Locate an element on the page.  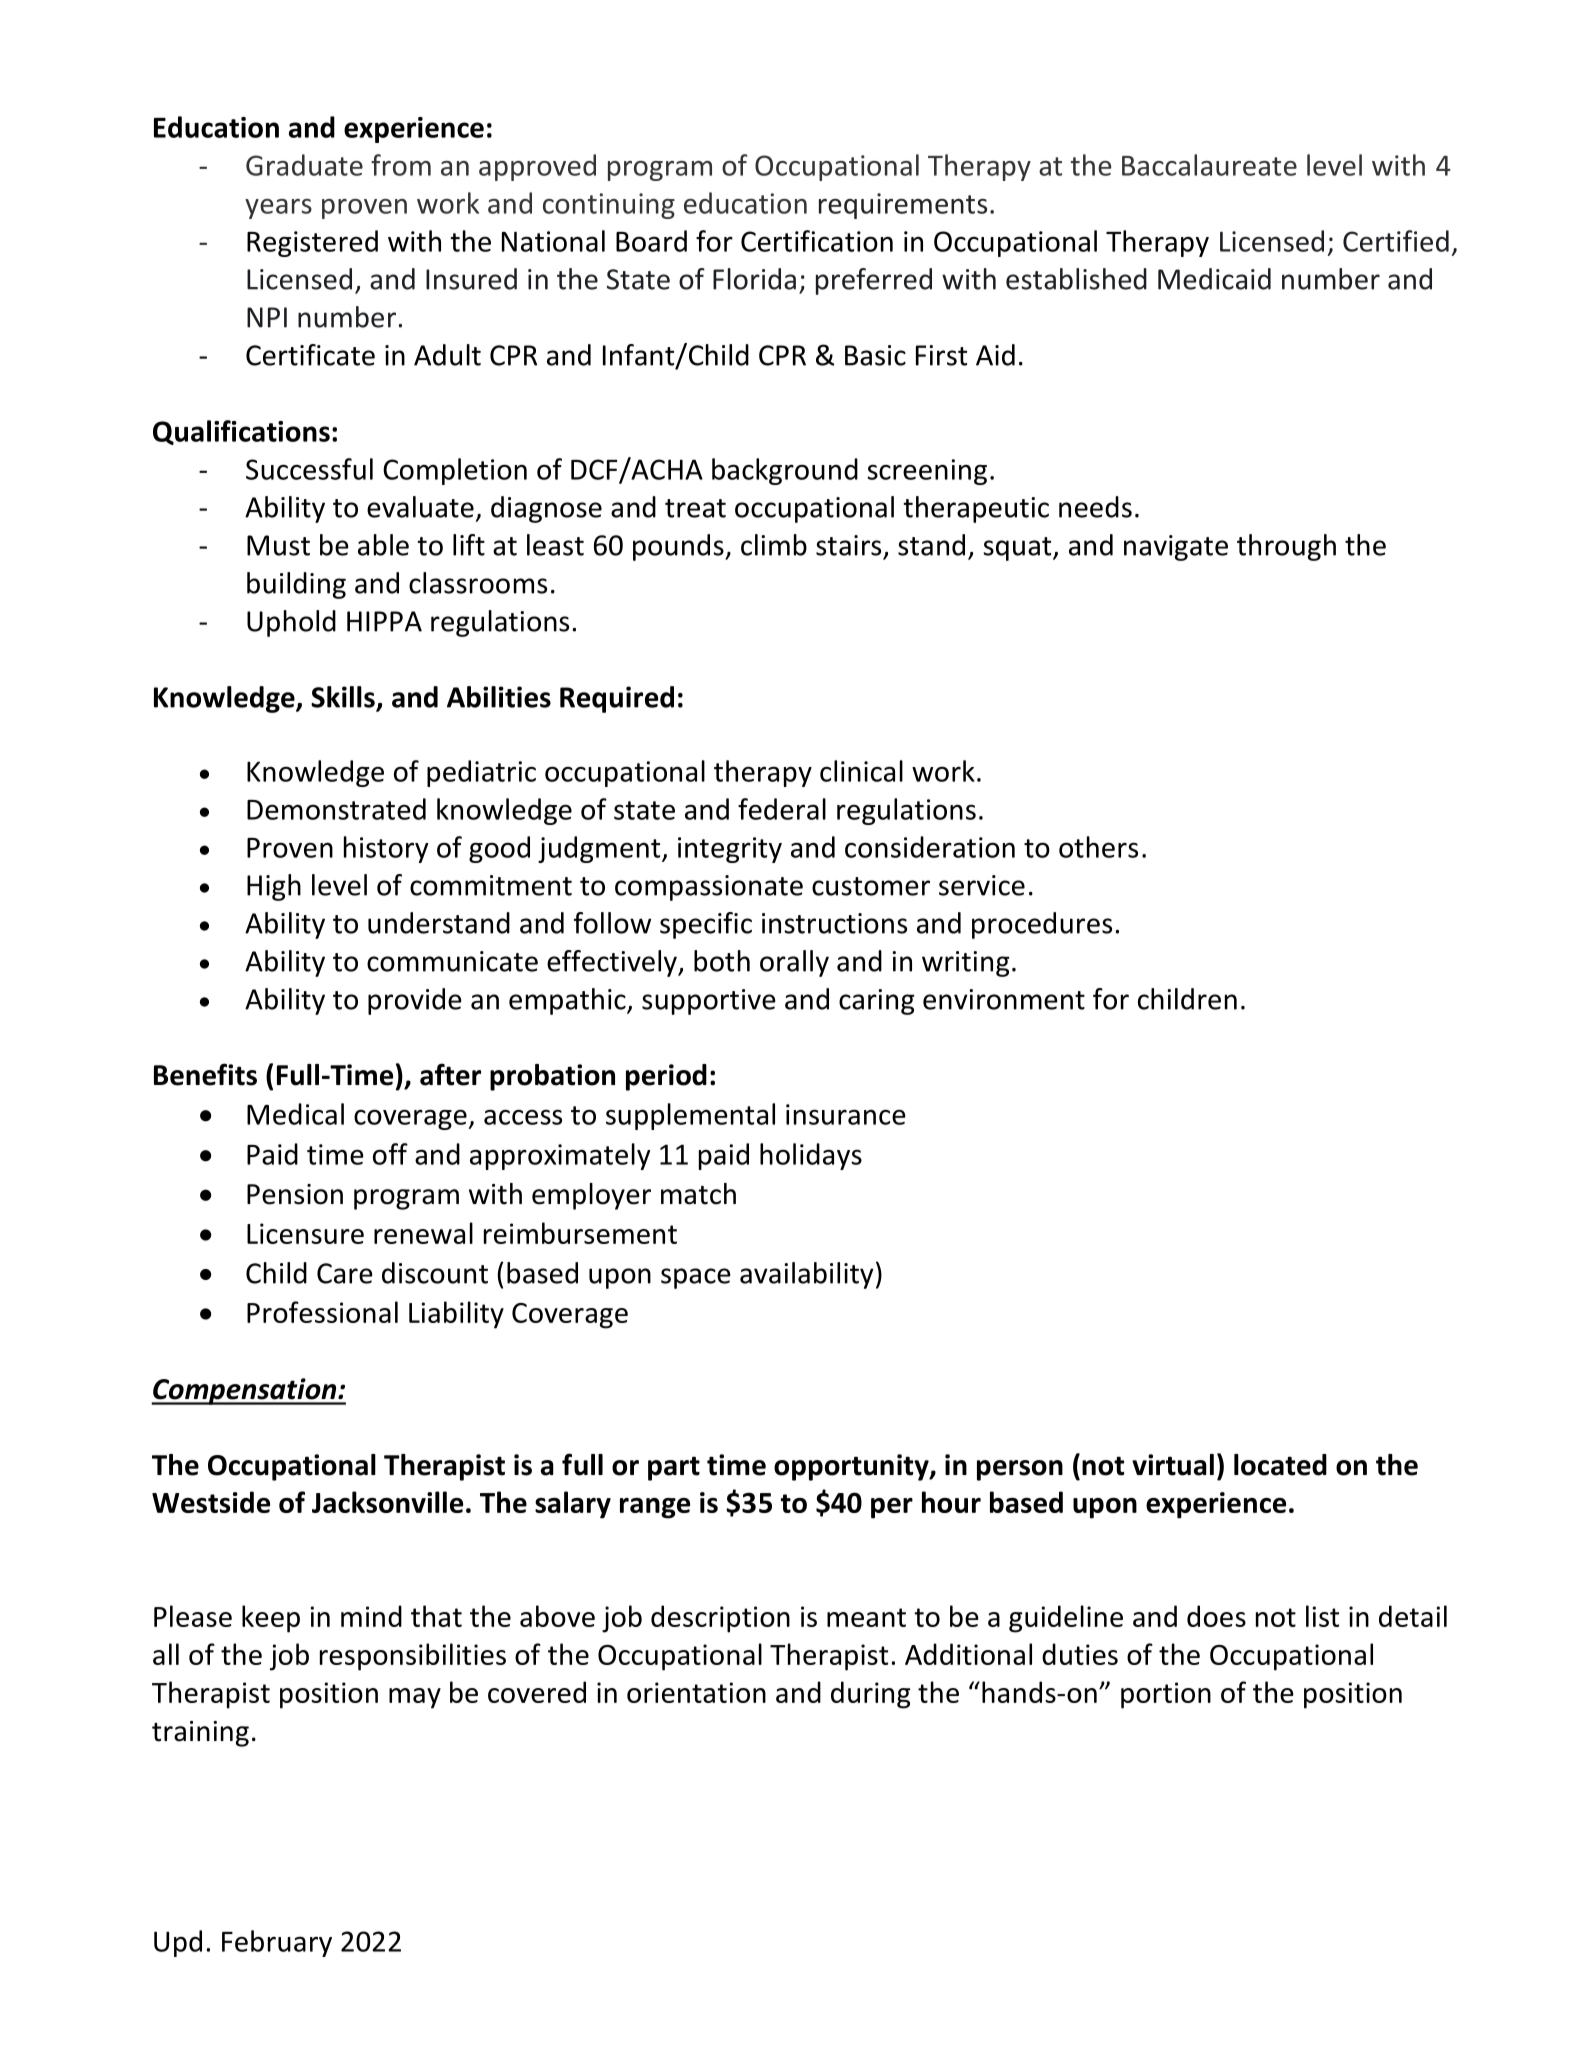
Certification is located at coordinates (817, 241).
